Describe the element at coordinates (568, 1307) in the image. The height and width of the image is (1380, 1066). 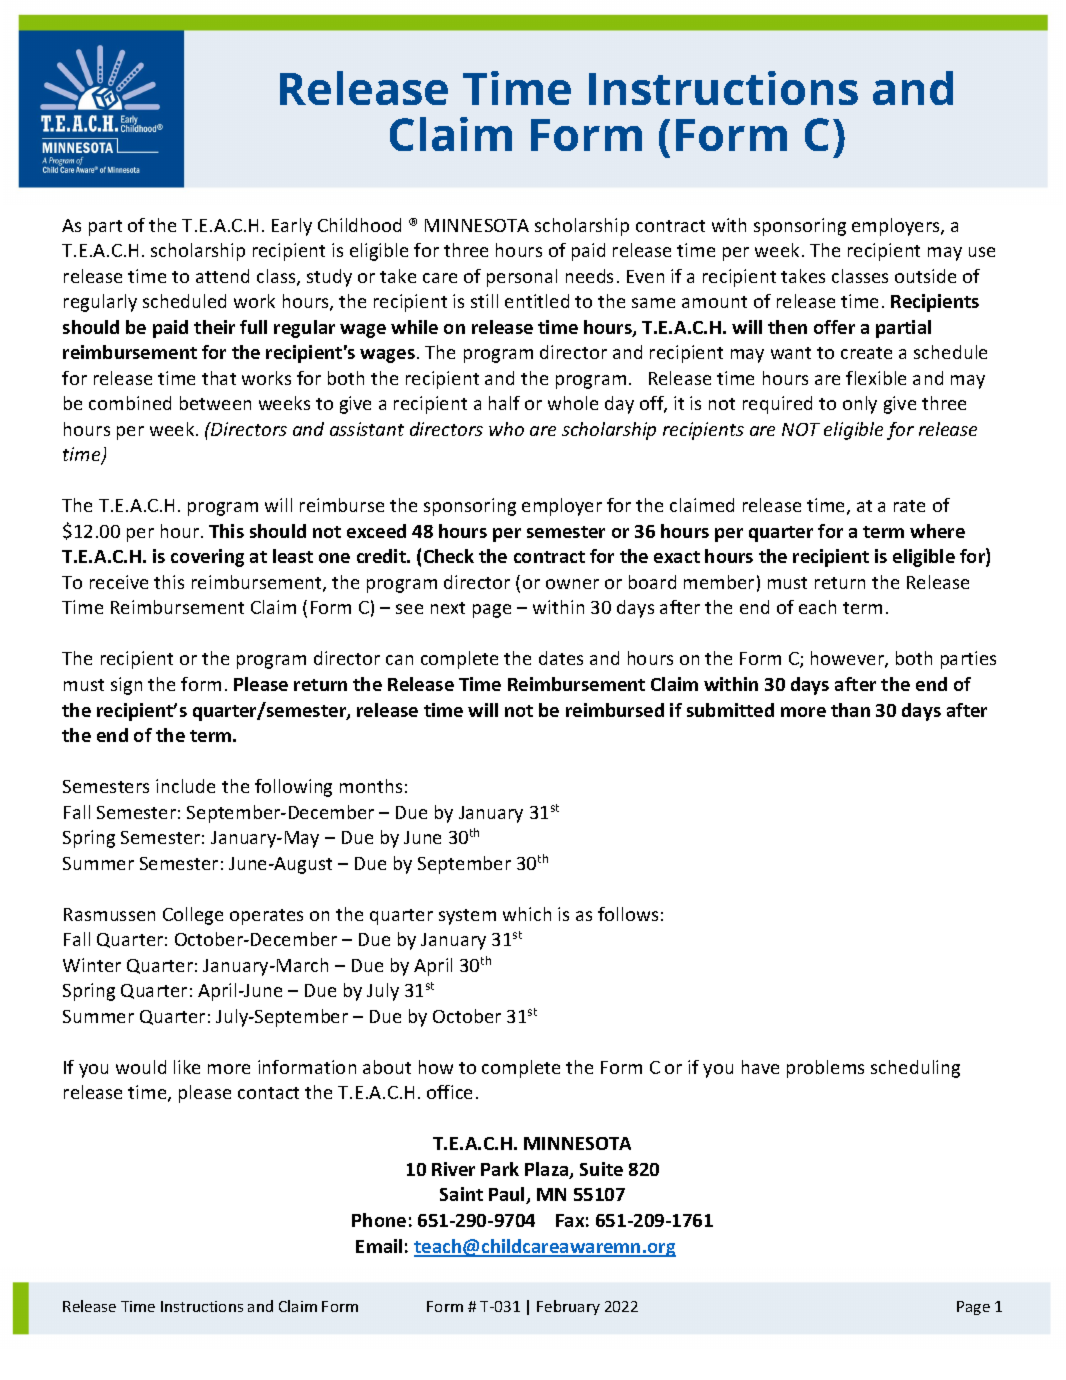
I see `February` at that location.
